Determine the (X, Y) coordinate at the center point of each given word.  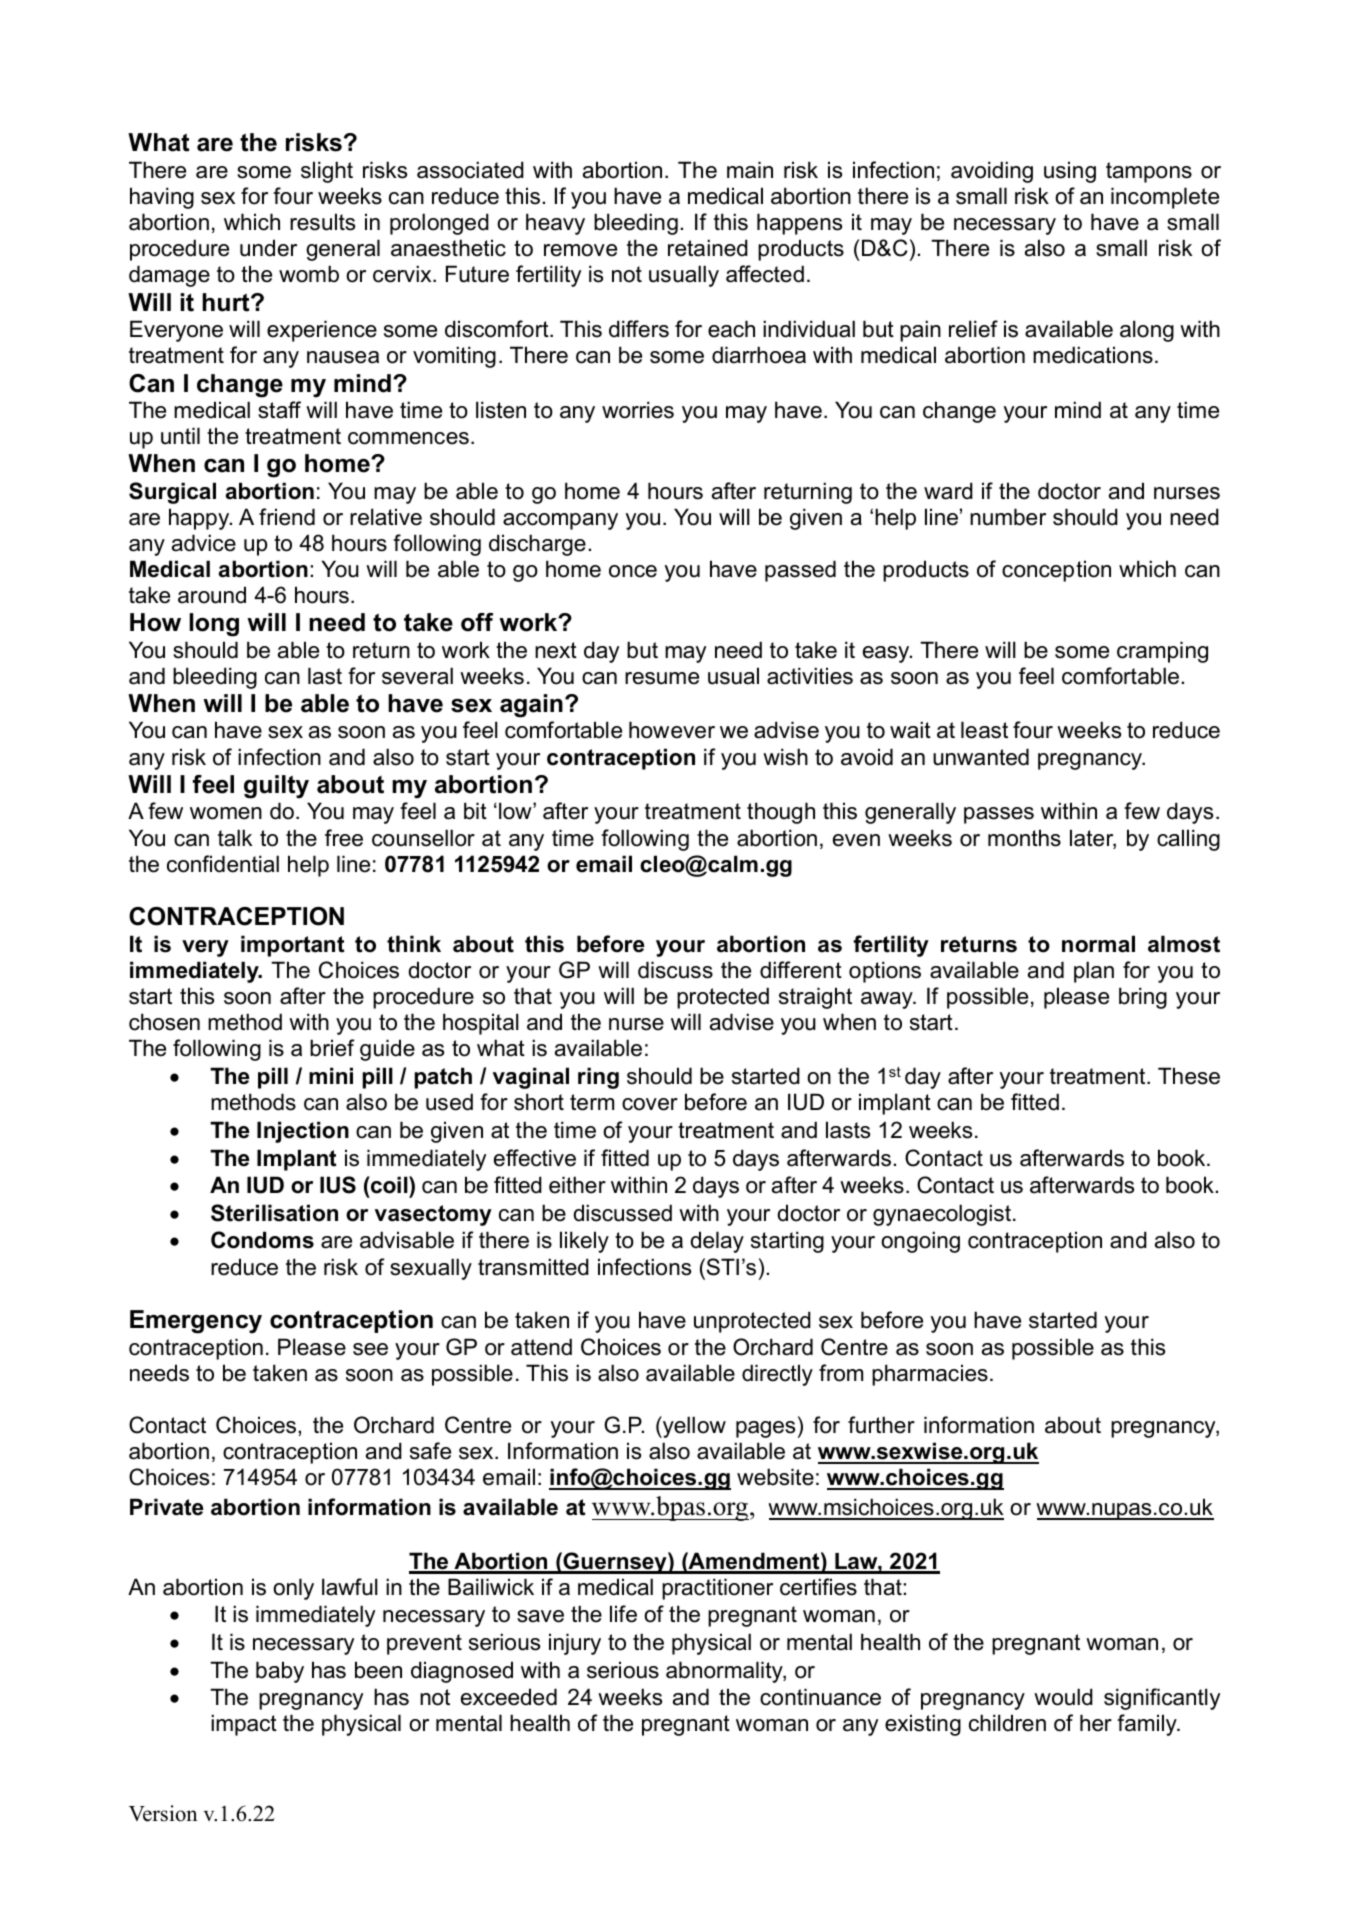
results (322, 222)
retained (708, 248)
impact (244, 1725)
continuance (820, 1697)
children (1007, 1723)
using (1070, 172)
